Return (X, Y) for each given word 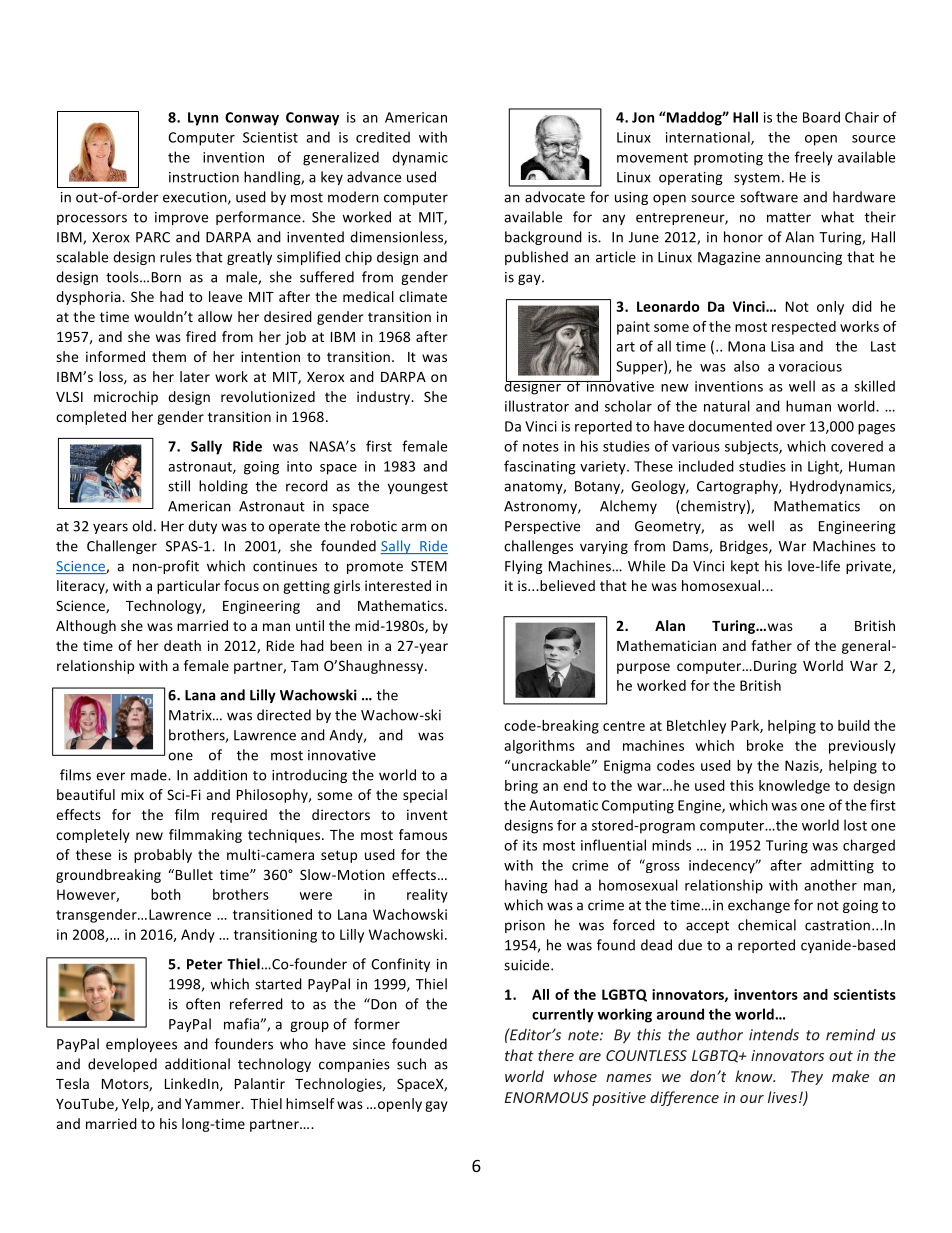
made (150, 775)
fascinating (540, 467)
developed (122, 1065)
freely (814, 158)
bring (521, 787)
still (179, 486)
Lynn (203, 119)
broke (765, 745)
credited (383, 137)
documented (730, 426)
